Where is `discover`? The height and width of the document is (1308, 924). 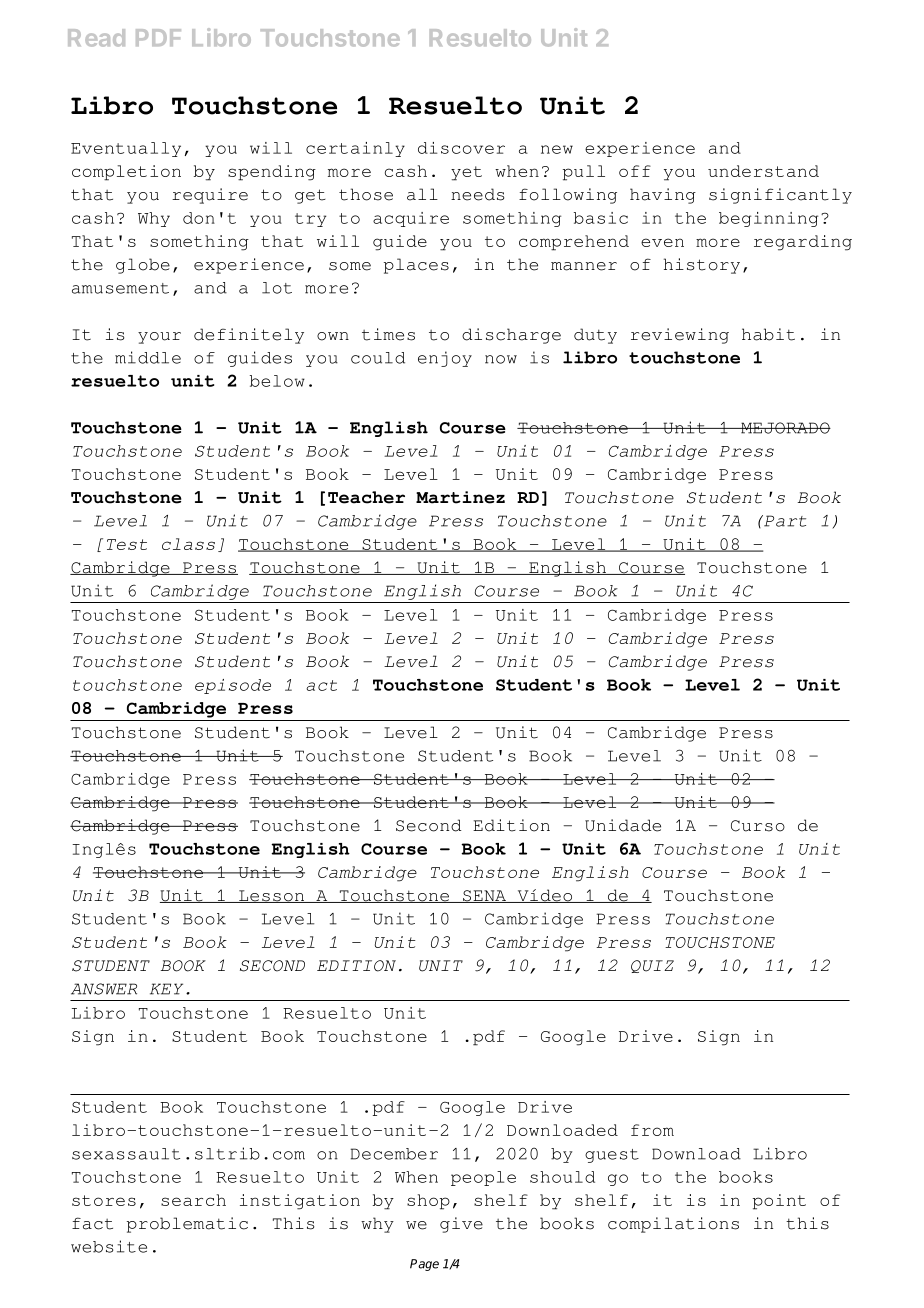 discover is located at coordinates (461, 148).
